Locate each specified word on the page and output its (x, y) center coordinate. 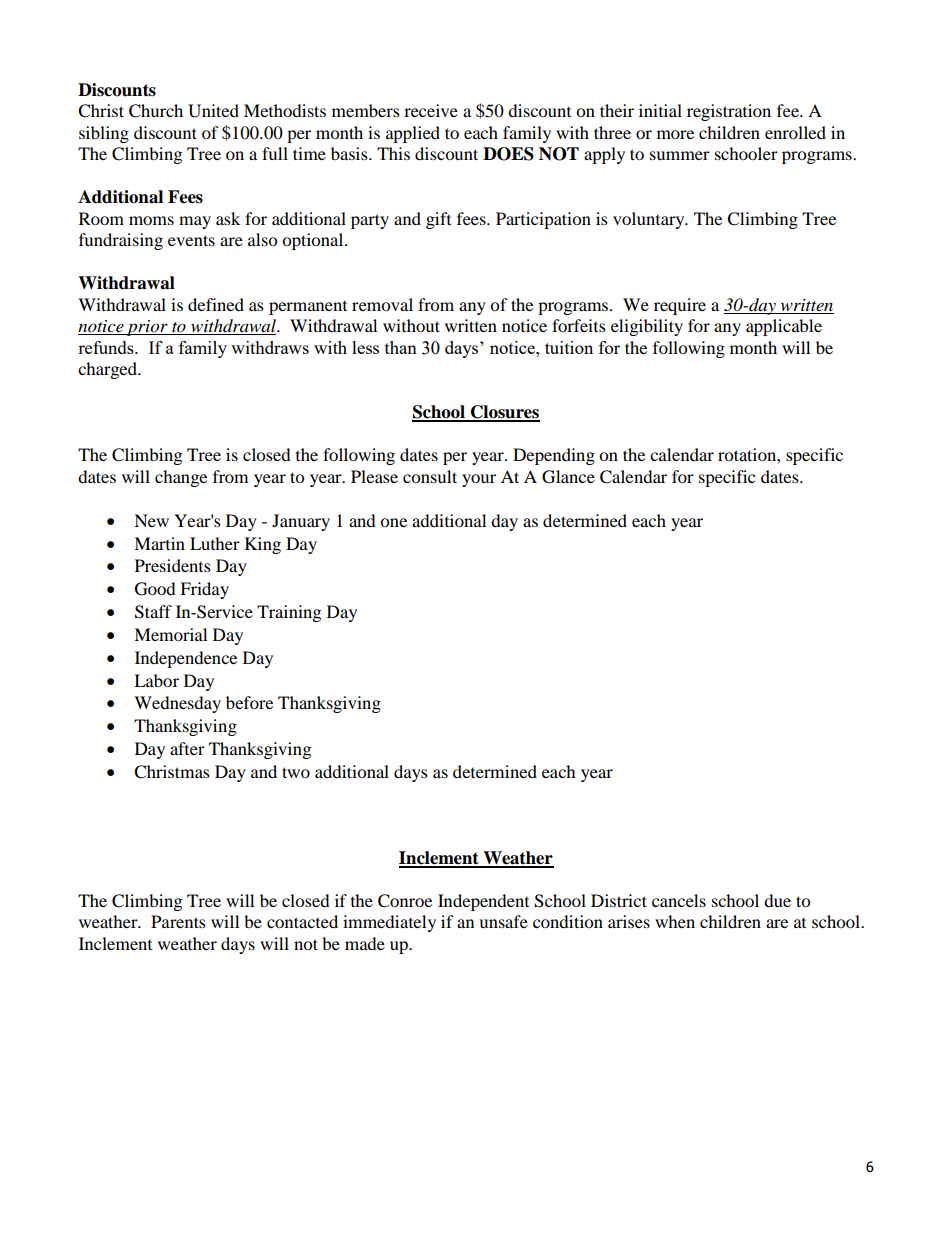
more (675, 134)
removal (382, 304)
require (680, 306)
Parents (178, 921)
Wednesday (177, 704)
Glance (568, 477)
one (393, 522)
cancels (679, 900)
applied (413, 134)
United (213, 111)
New (151, 520)
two (296, 772)
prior (147, 328)
